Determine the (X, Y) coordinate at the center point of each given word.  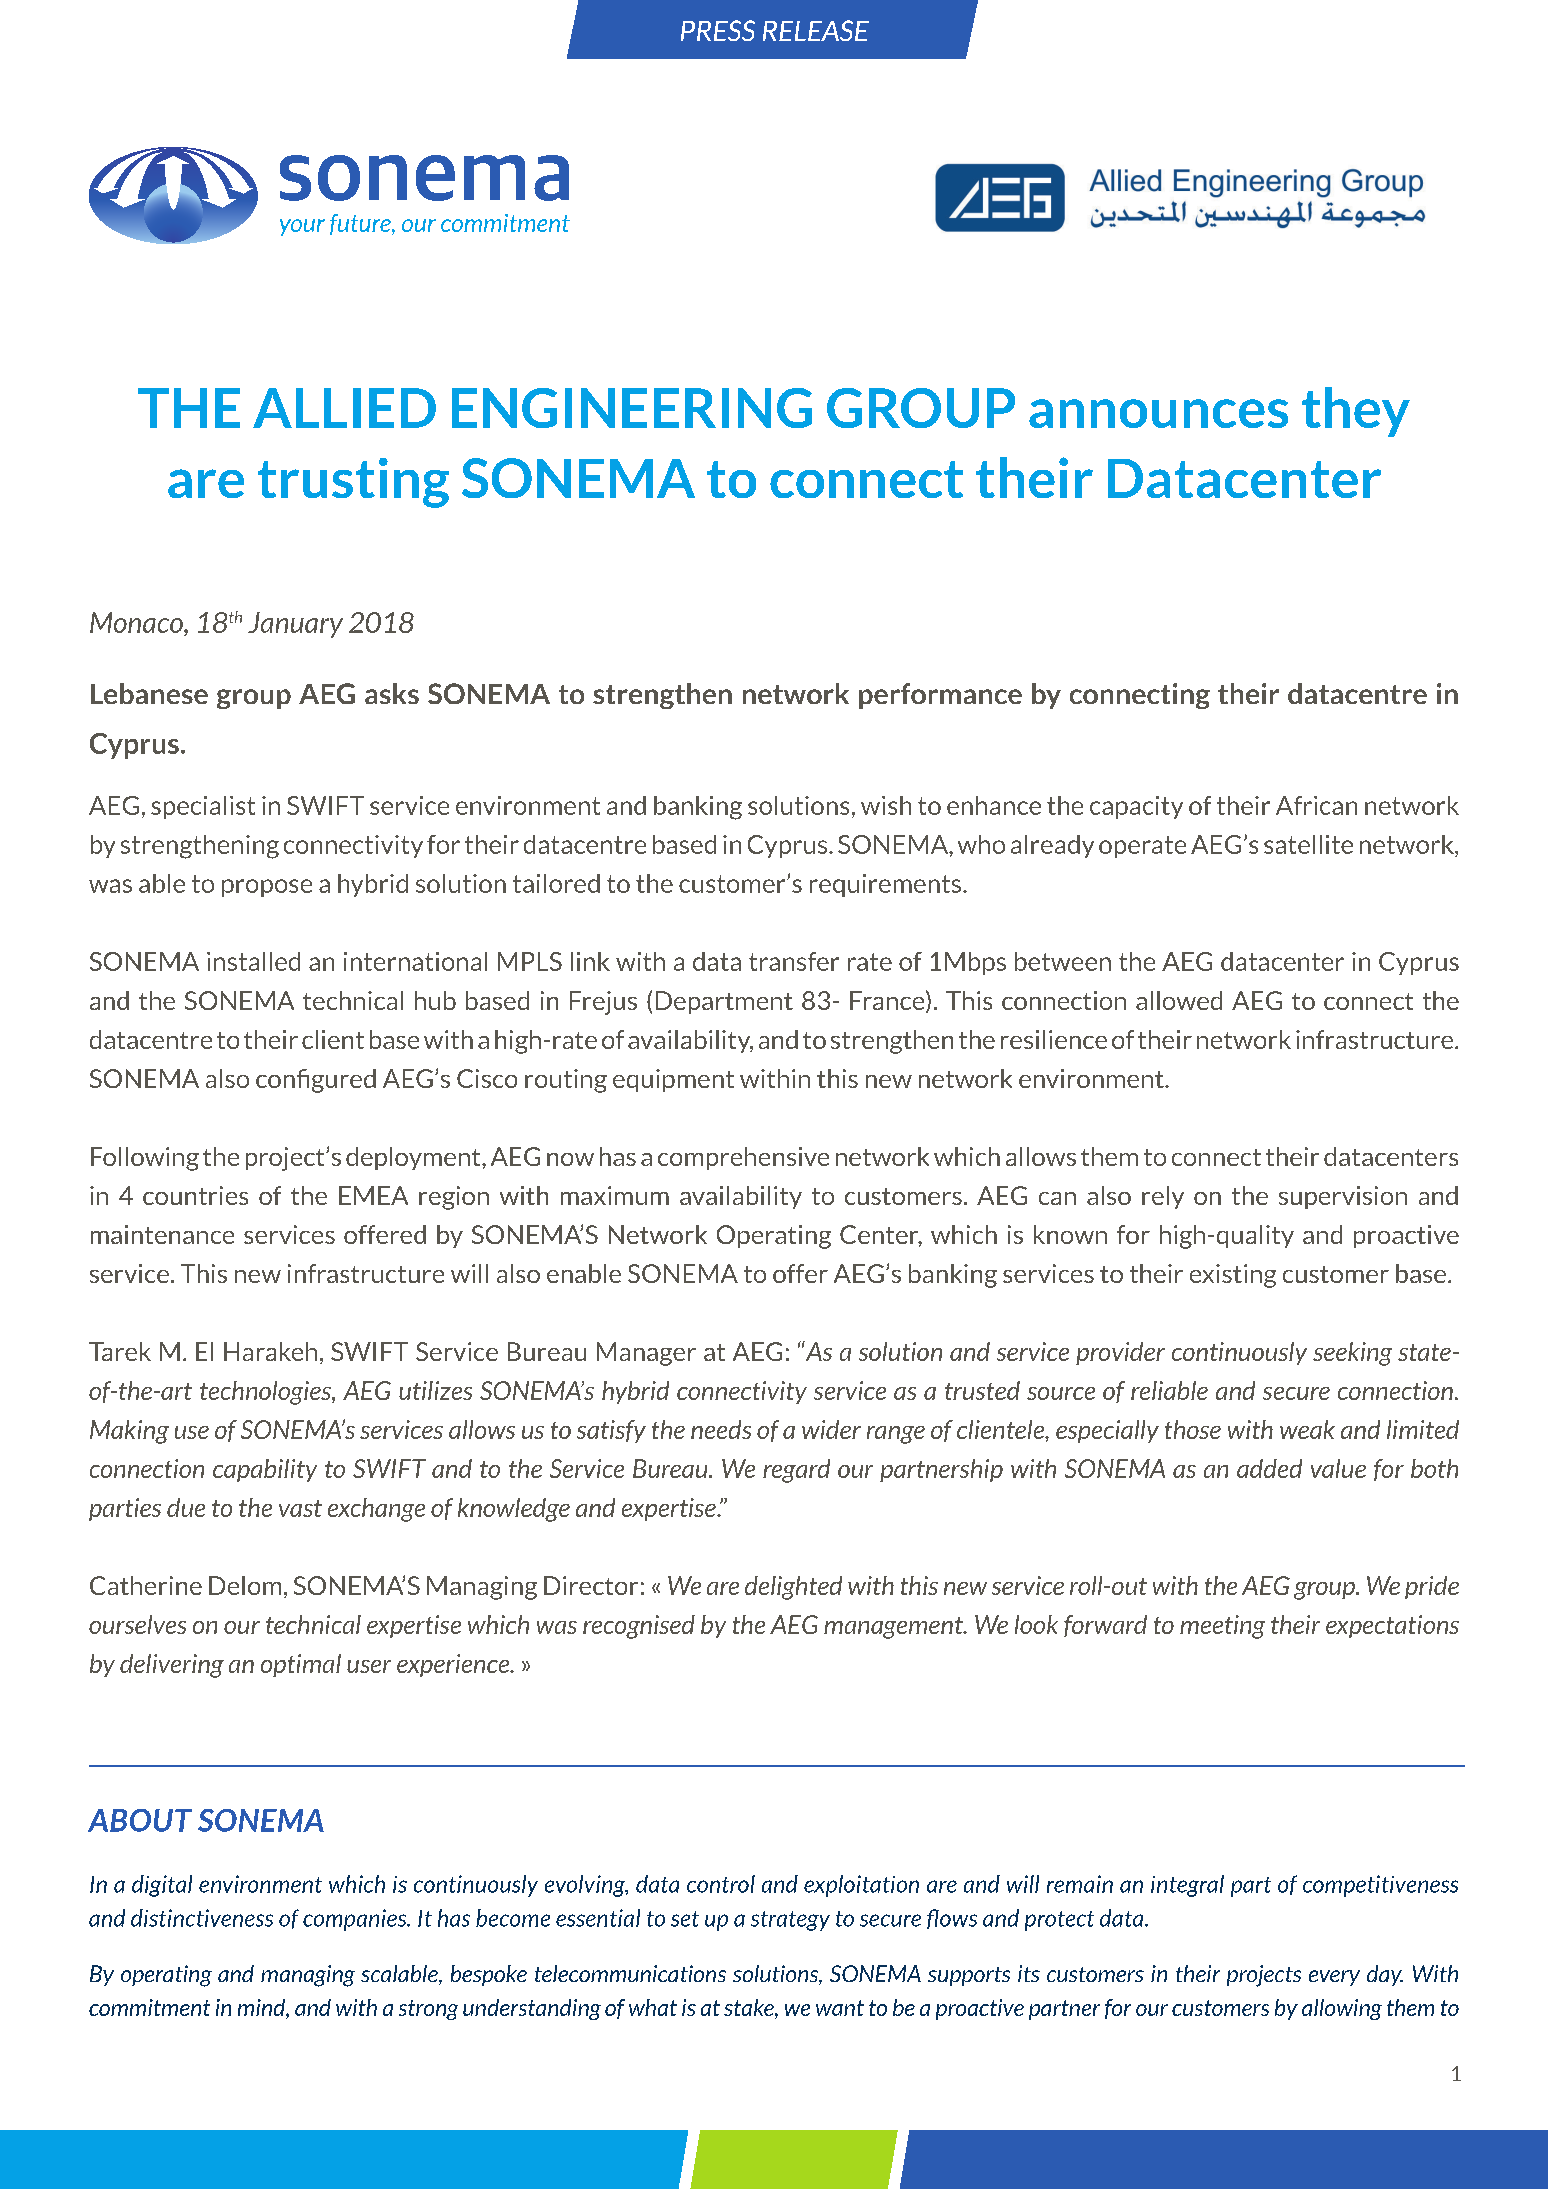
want (840, 2008)
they (1356, 412)
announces (1158, 413)
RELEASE (816, 30)
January (295, 625)
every (1334, 1978)
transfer (794, 961)
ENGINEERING (632, 408)
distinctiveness (202, 1918)
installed (253, 961)
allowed (1179, 1000)
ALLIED (344, 408)
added (1269, 1468)
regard (796, 1471)
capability (265, 1470)
